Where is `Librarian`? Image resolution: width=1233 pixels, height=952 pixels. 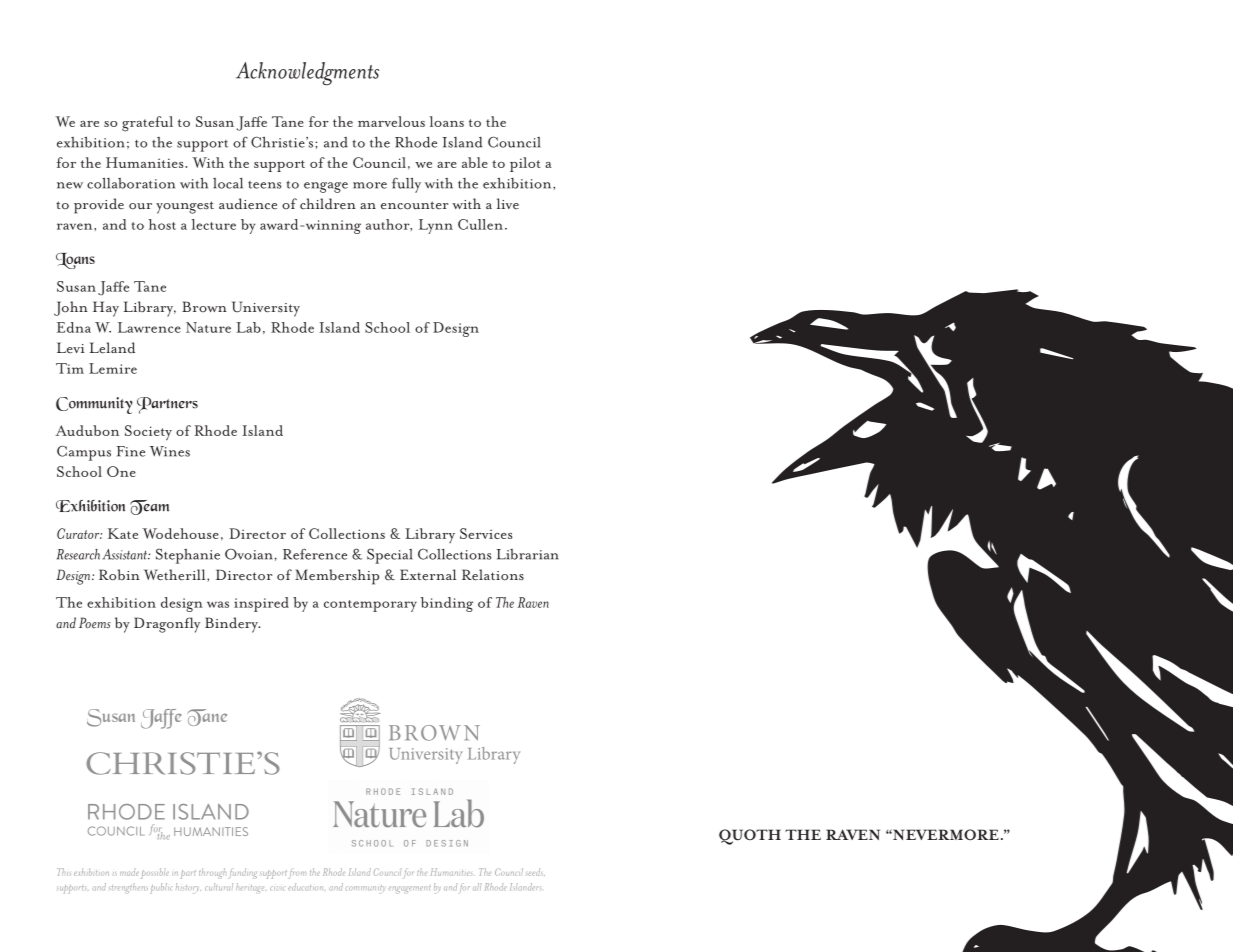
Librarian is located at coordinates (527, 554).
